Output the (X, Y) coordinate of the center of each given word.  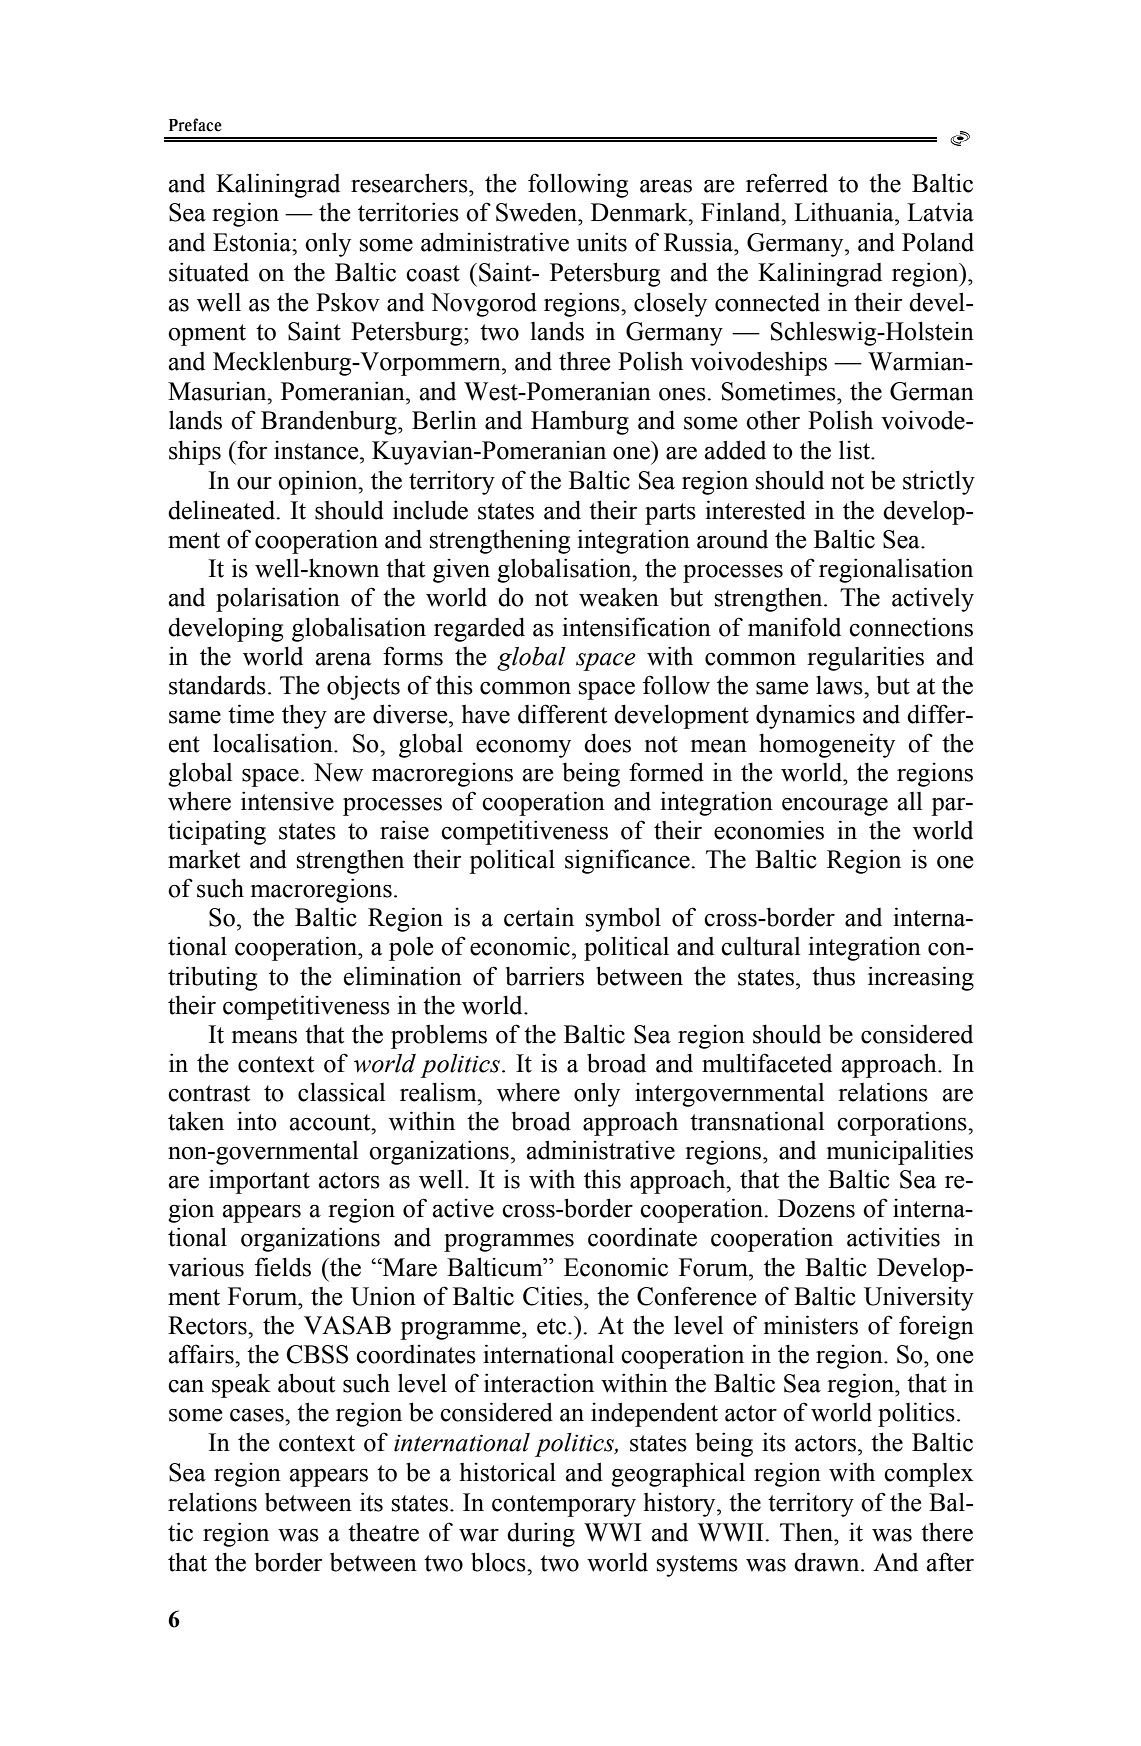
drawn (828, 1562)
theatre (383, 1532)
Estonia (253, 242)
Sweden (538, 212)
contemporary (564, 1506)
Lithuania (845, 212)
